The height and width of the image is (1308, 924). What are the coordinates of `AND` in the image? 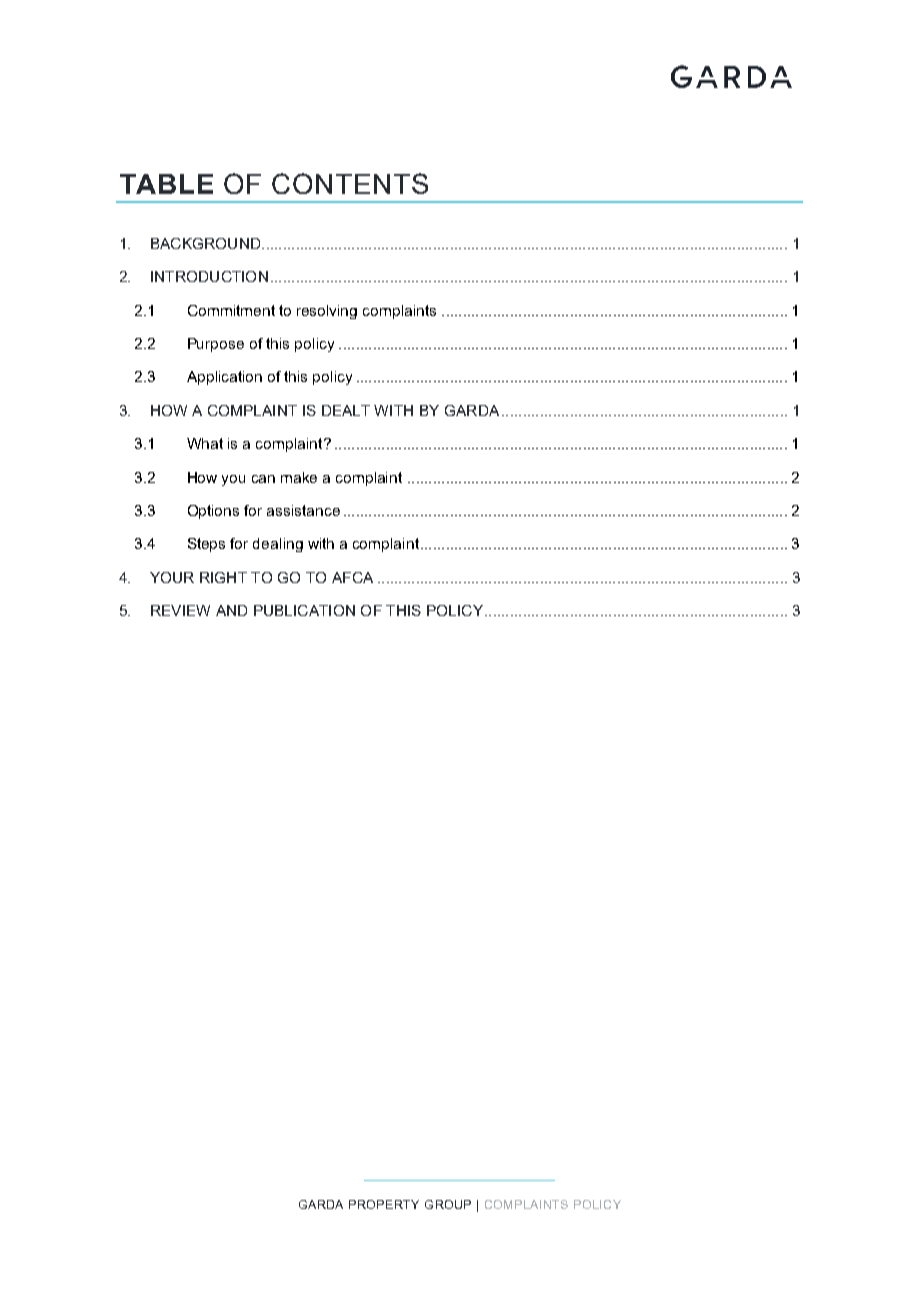 It's located at (231, 610).
